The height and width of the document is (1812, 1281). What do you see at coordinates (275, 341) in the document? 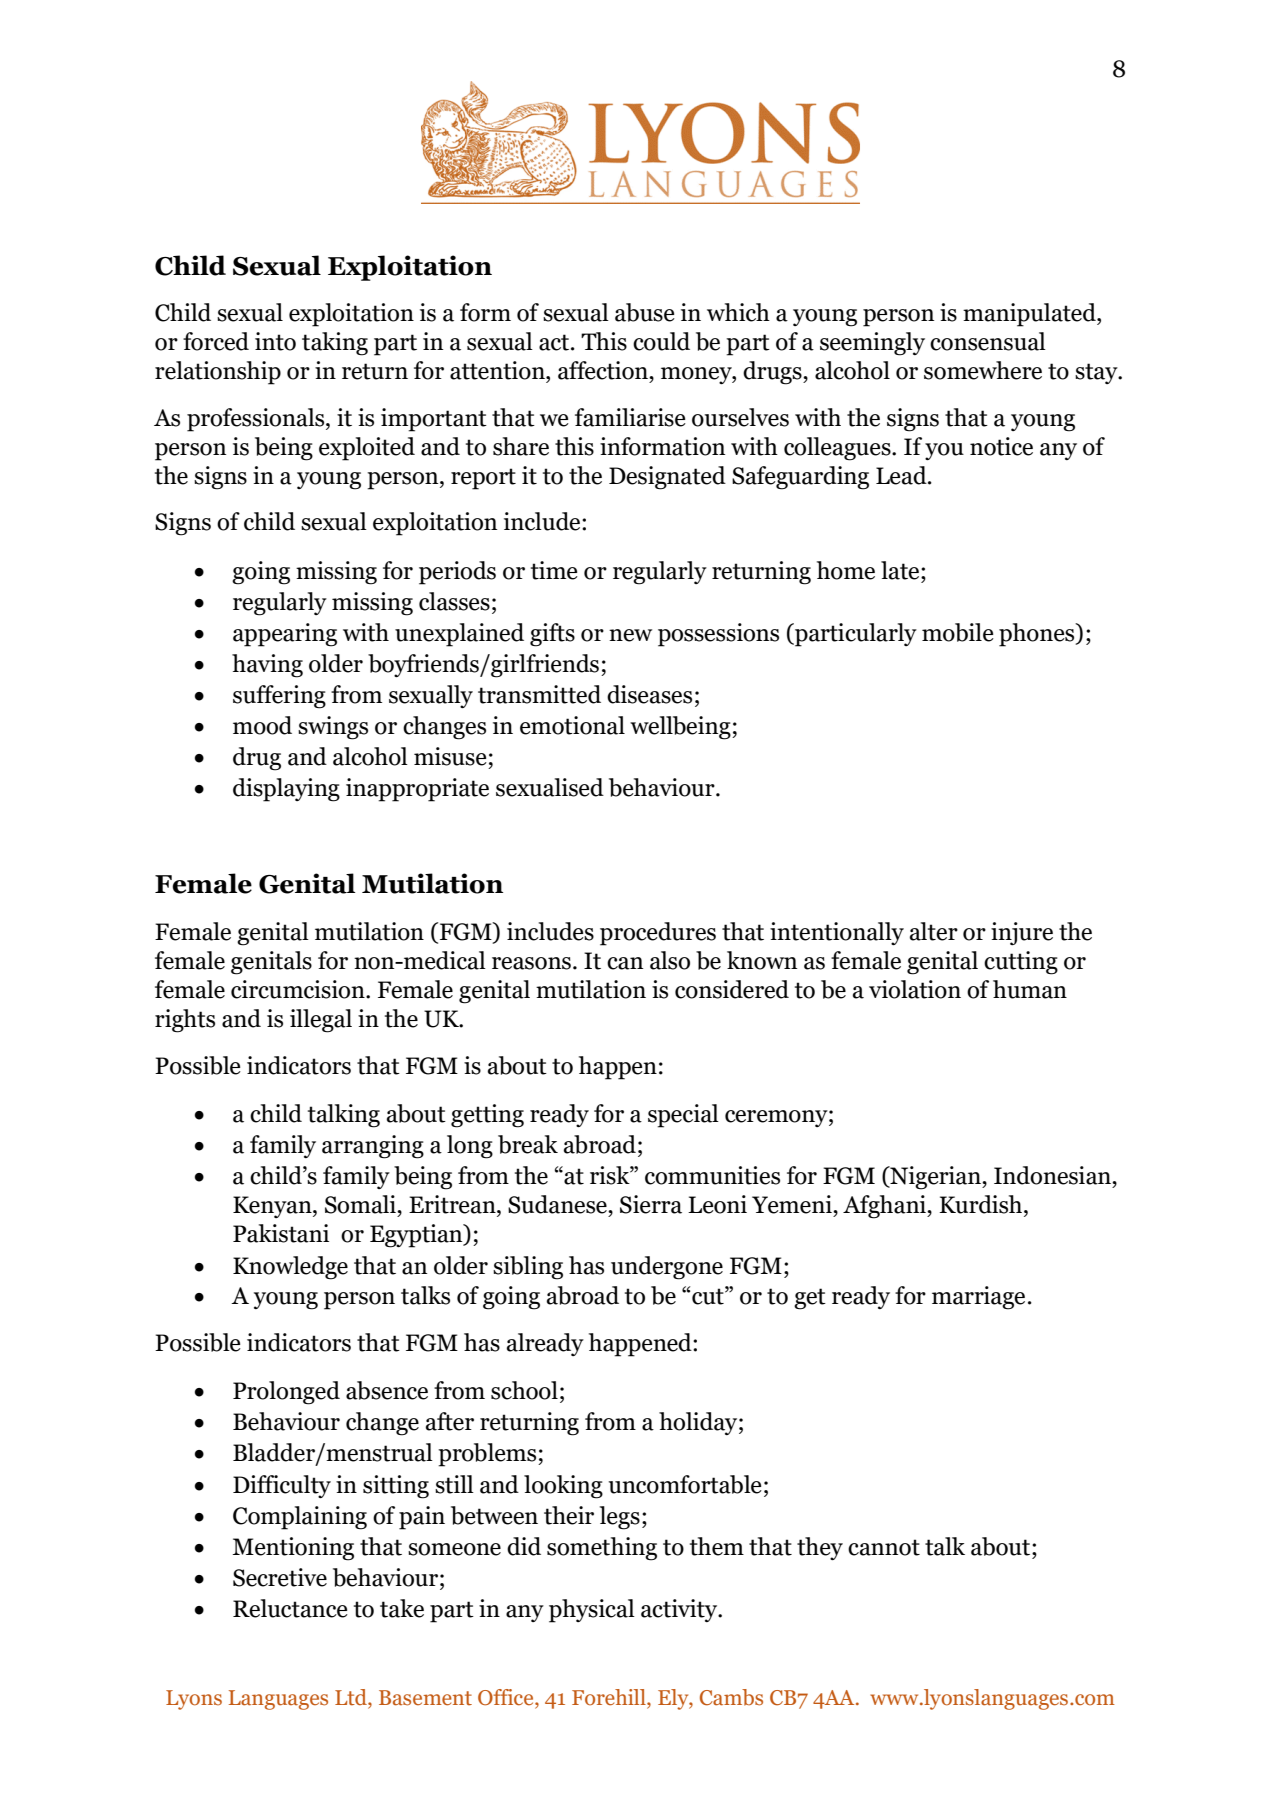
I see `into` at bounding box center [275, 341].
